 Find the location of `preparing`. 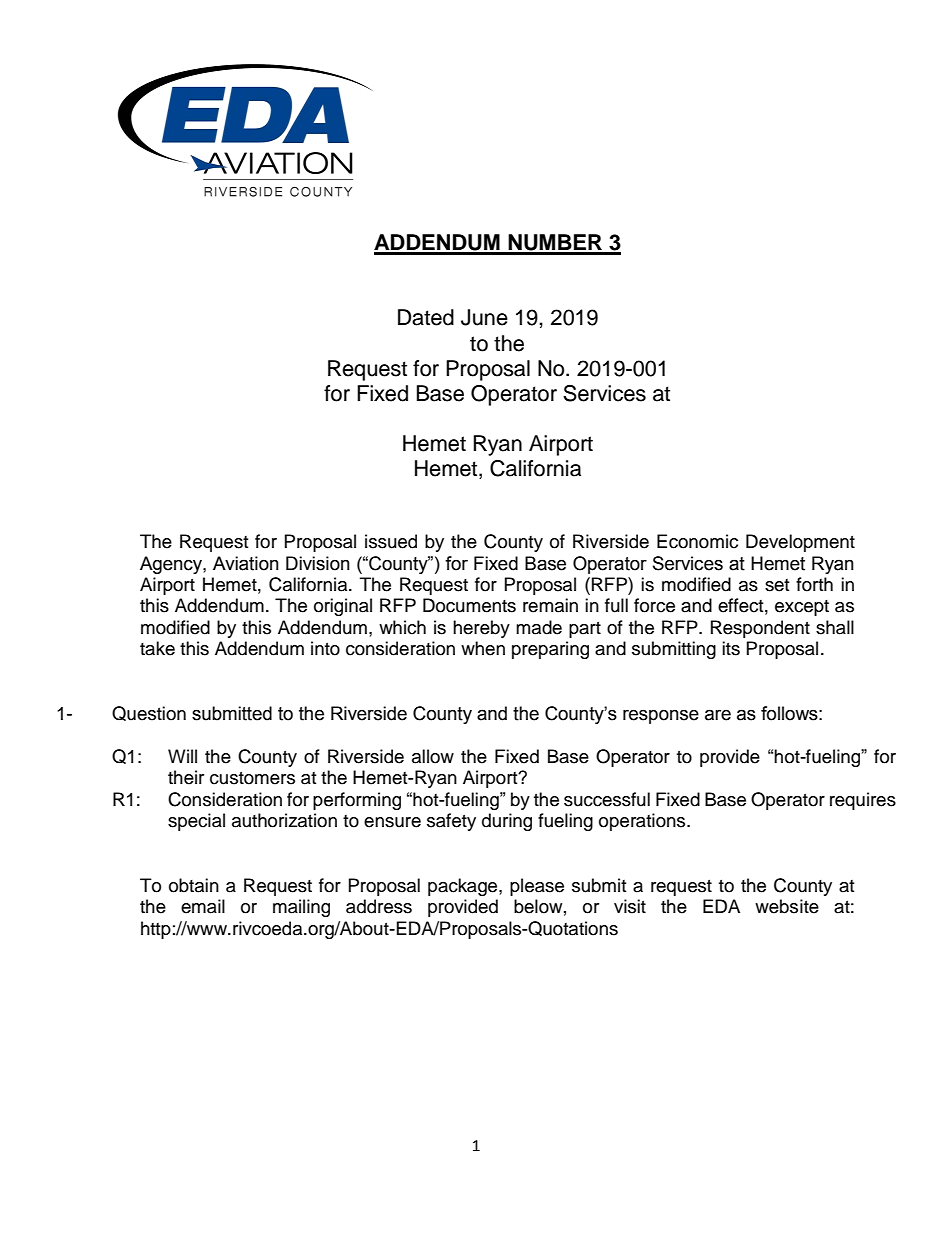

preparing is located at coordinates (550, 650).
